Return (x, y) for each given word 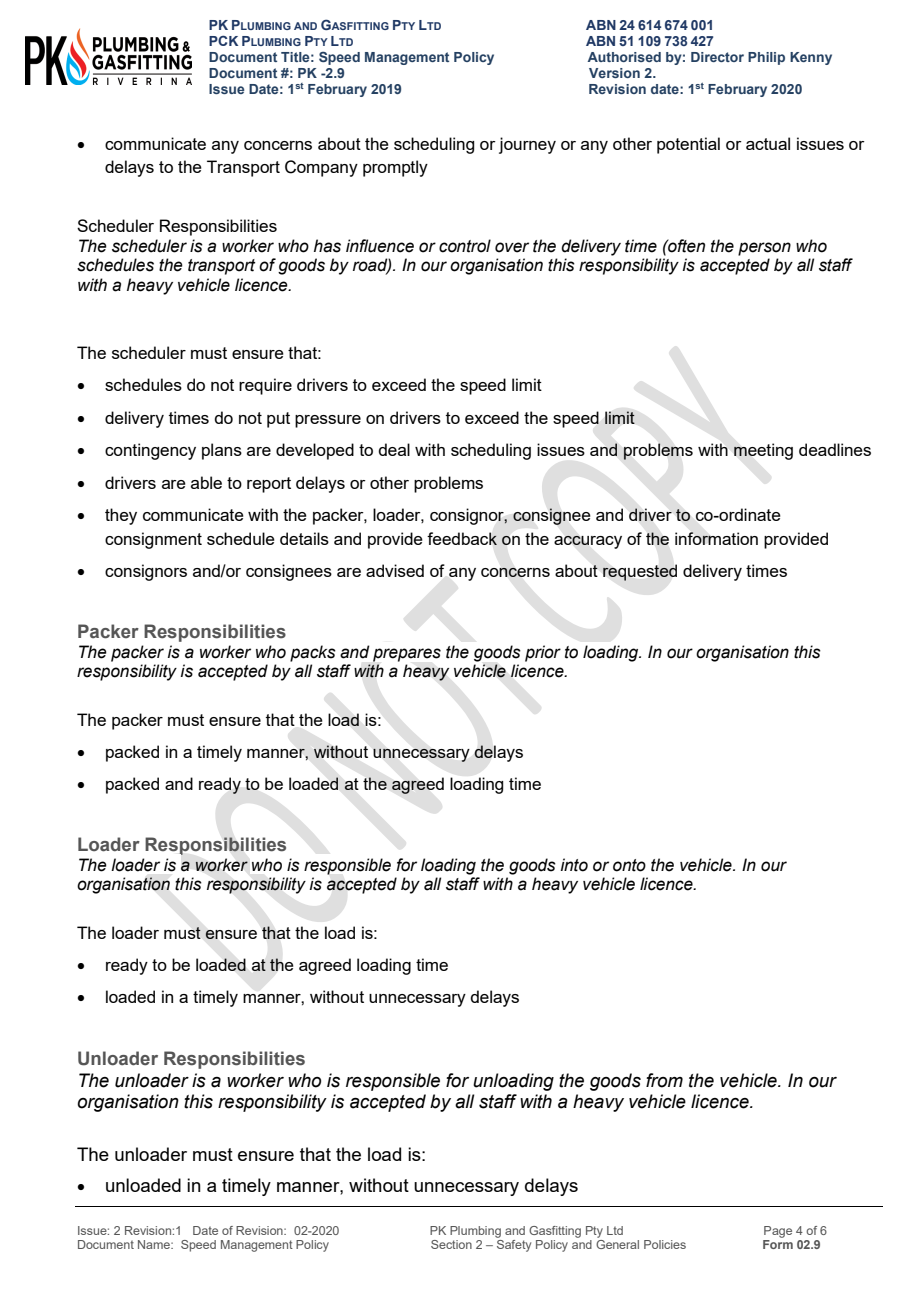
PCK (223, 40)
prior (543, 653)
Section (451, 1244)
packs (313, 653)
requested (640, 572)
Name (155, 1244)
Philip (766, 58)
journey (527, 145)
